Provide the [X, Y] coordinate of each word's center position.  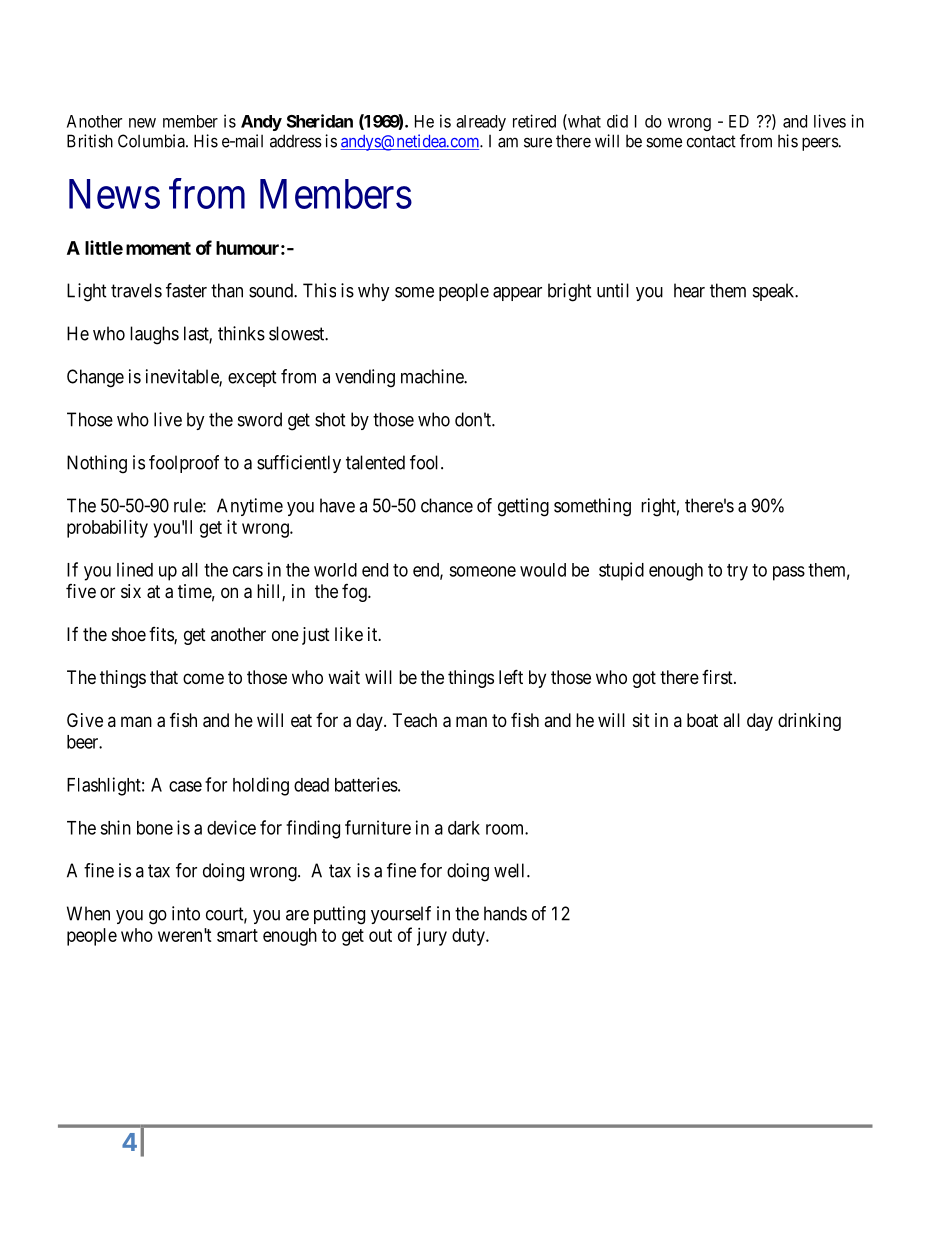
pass [789, 573]
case [185, 786]
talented [375, 462]
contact [711, 141]
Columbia [152, 141]
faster [186, 290]
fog [355, 593]
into [186, 913]
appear [517, 294]
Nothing [97, 464]
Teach [415, 720]
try [737, 572]
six [131, 591]
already [481, 123]
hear [689, 290]
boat [702, 720]
